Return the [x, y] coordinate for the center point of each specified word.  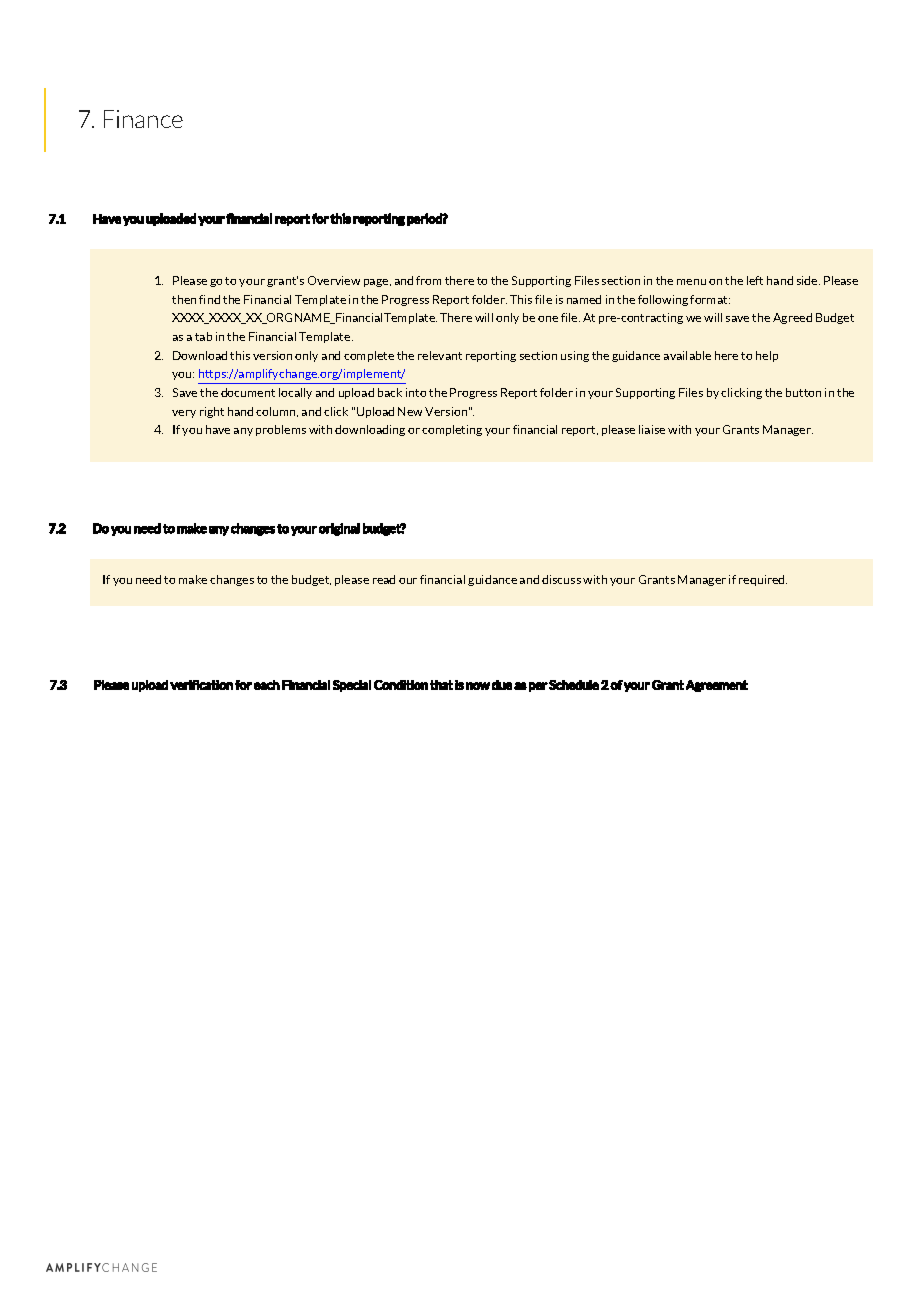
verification [201, 685]
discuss [561, 579]
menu [691, 282]
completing [452, 430]
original [339, 529]
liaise [652, 429]
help [767, 356]
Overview [334, 280]
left [755, 280]
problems [281, 430]
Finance [143, 119]
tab [203, 336]
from [428, 280]
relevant [440, 355]
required [763, 580]
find [209, 299]
